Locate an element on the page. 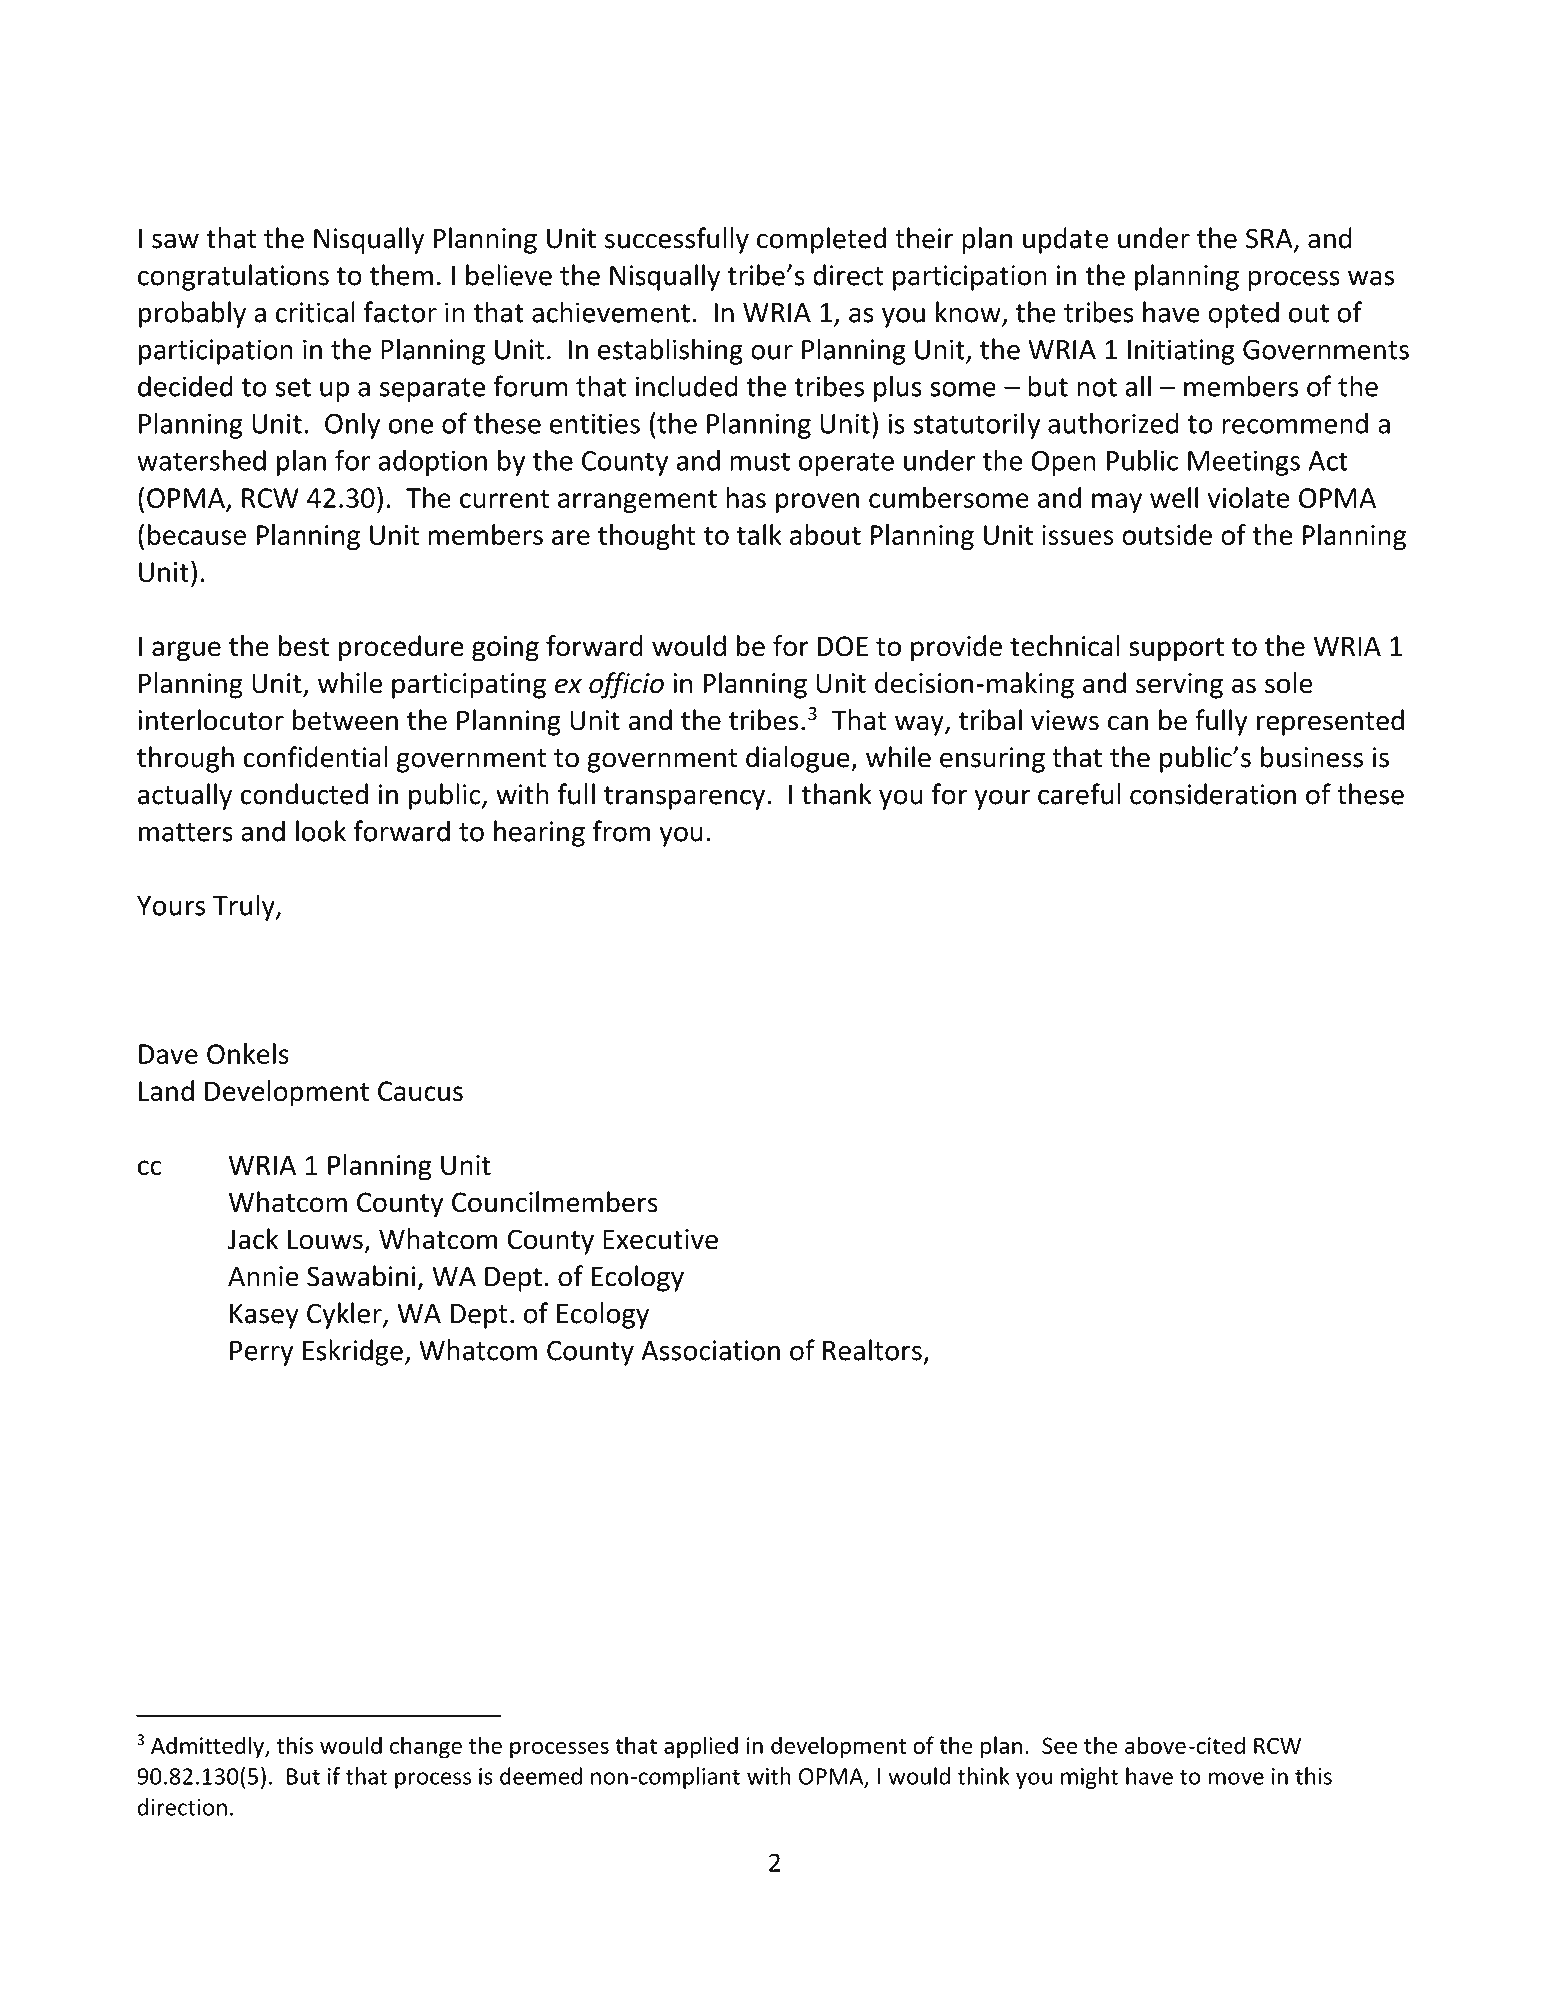 The image size is (1549, 2004). Admittedly is located at coordinates (208, 1747).
